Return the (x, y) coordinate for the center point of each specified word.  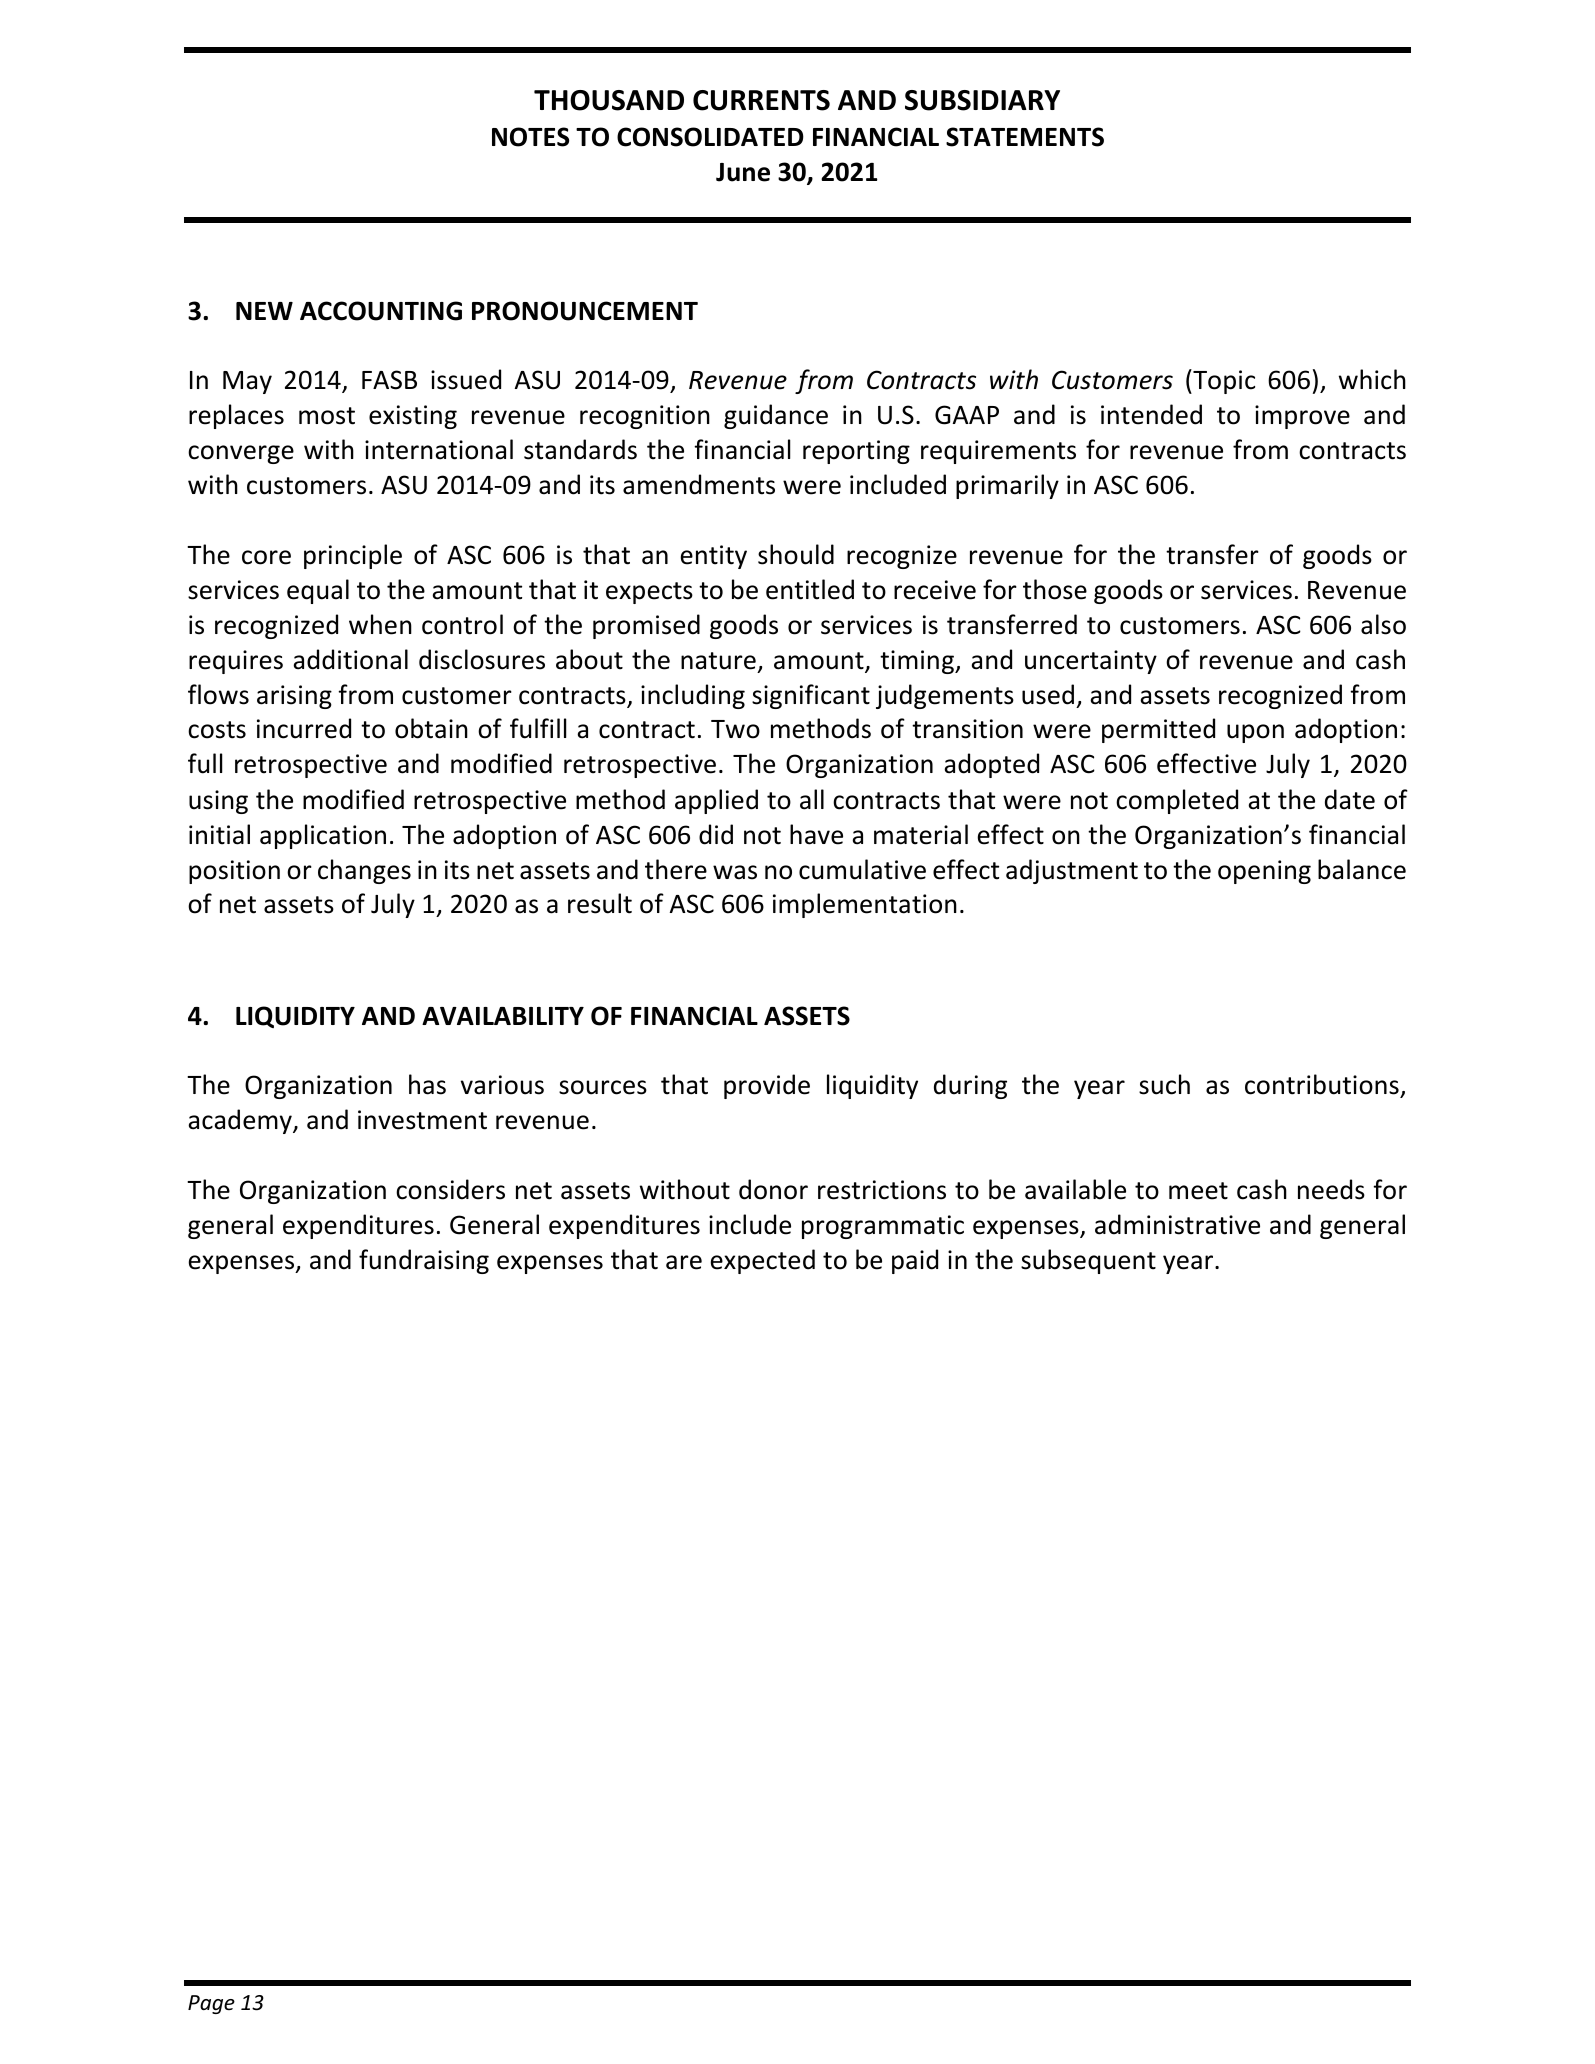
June (743, 172)
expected (763, 1261)
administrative (1177, 1224)
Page (211, 2004)
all (812, 799)
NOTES (530, 137)
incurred (304, 728)
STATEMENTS (1025, 137)
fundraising (424, 1261)
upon (1255, 733)
